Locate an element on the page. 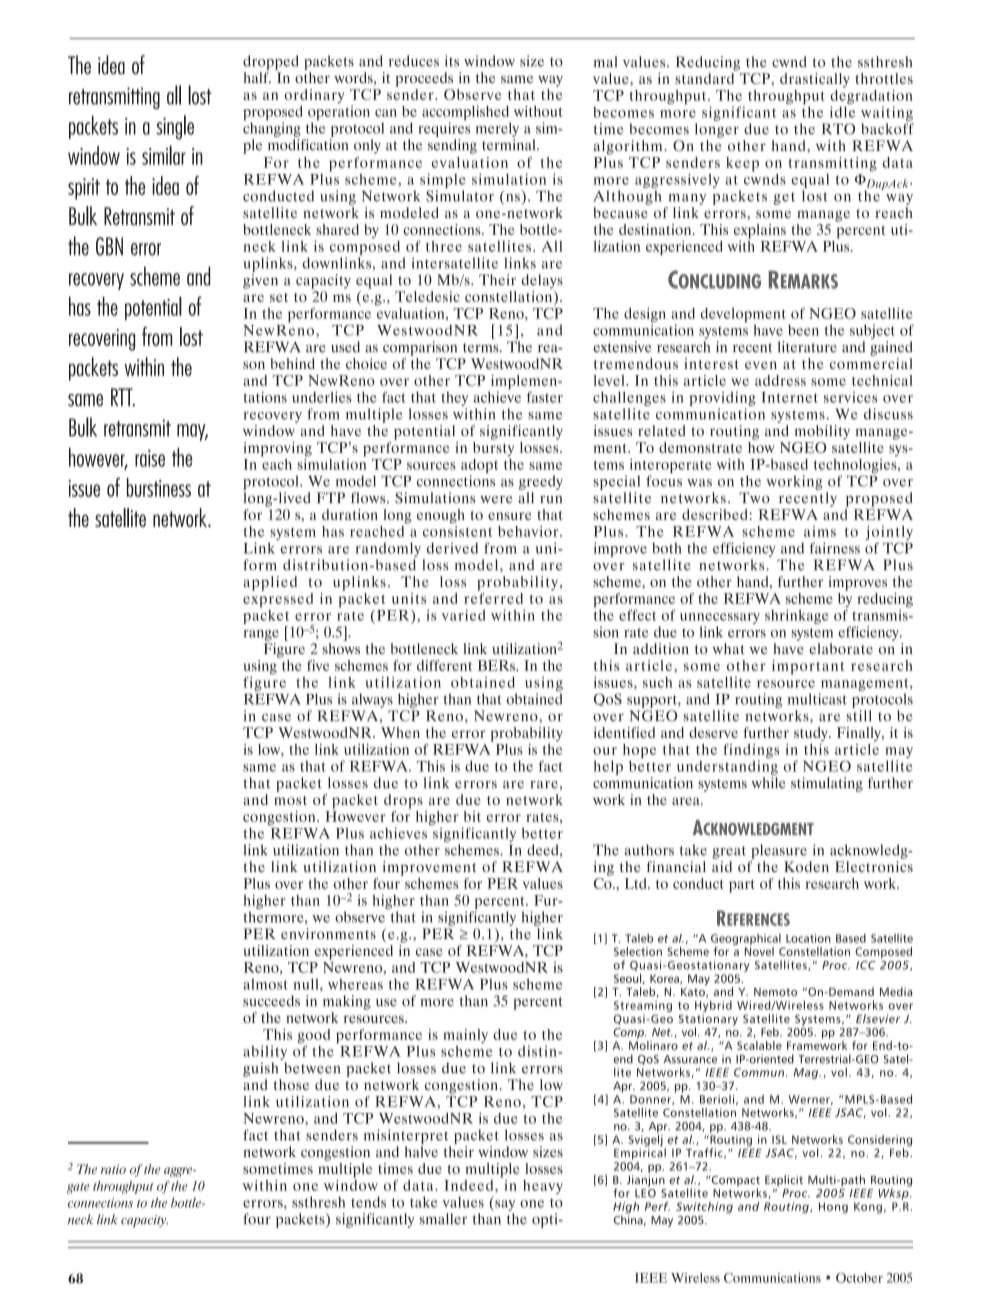  drastically is located at coordinates (815, 80).
